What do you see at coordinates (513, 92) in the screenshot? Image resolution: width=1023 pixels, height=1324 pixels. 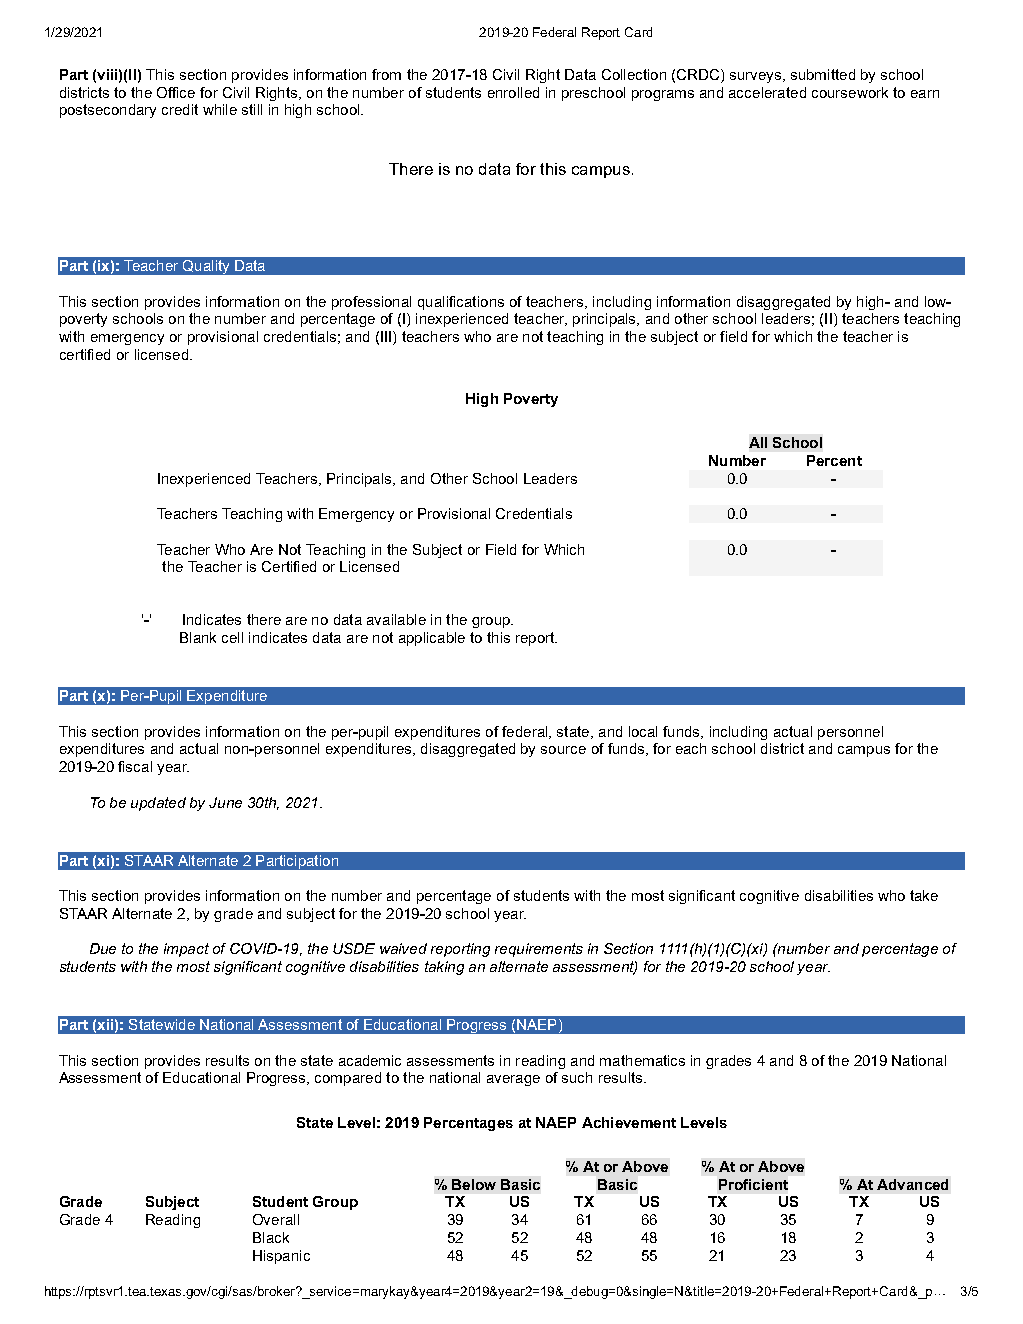 I see `enrolled` at bounding box center [513, 92].
